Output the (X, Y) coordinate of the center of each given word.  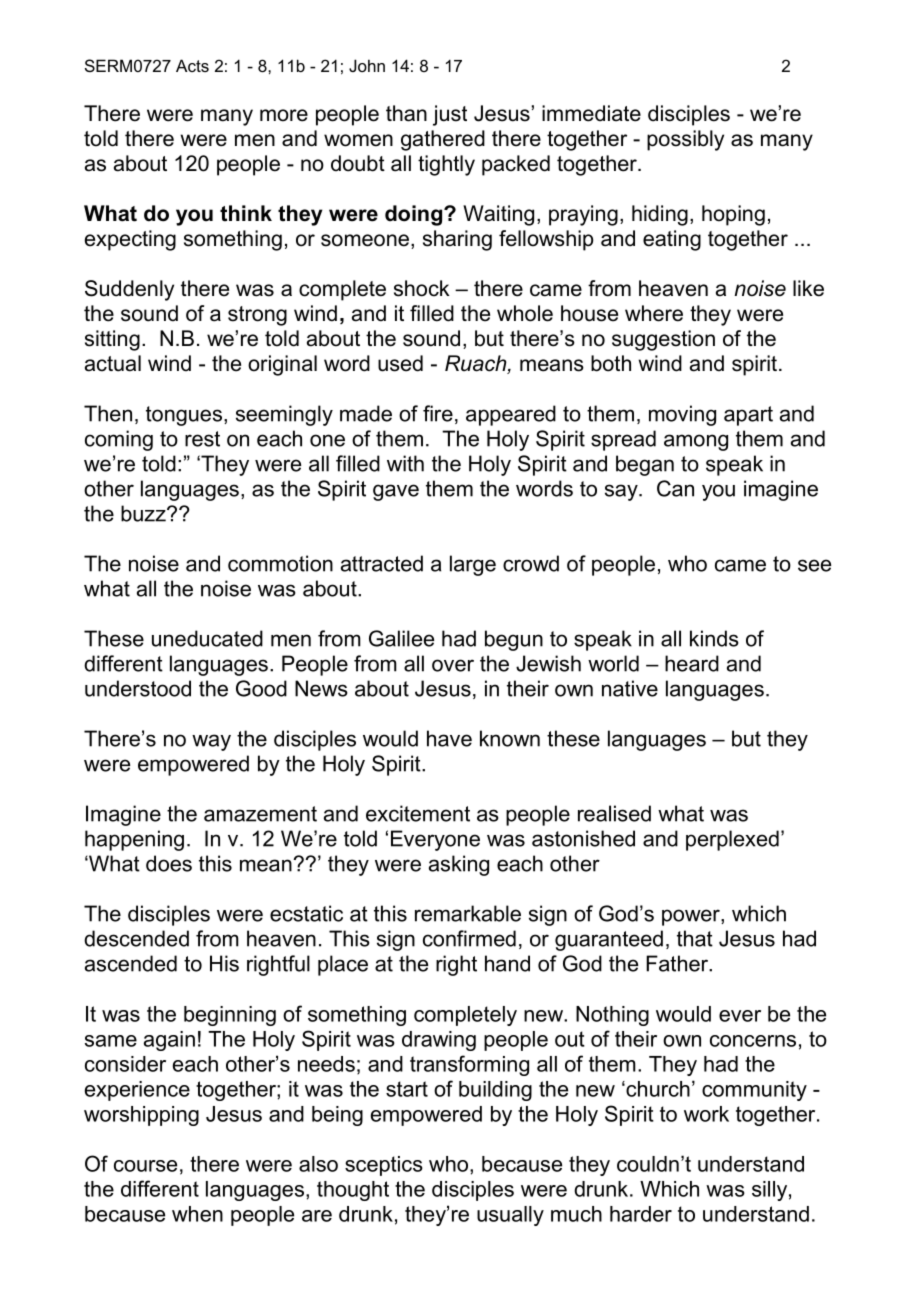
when (197, 1214)
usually (510, 1216)
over (453, 665)
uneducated (207, 638)
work (706, 1114)
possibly (685, 140)
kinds (714, 638)
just (450, 115)
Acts (192, 65)
